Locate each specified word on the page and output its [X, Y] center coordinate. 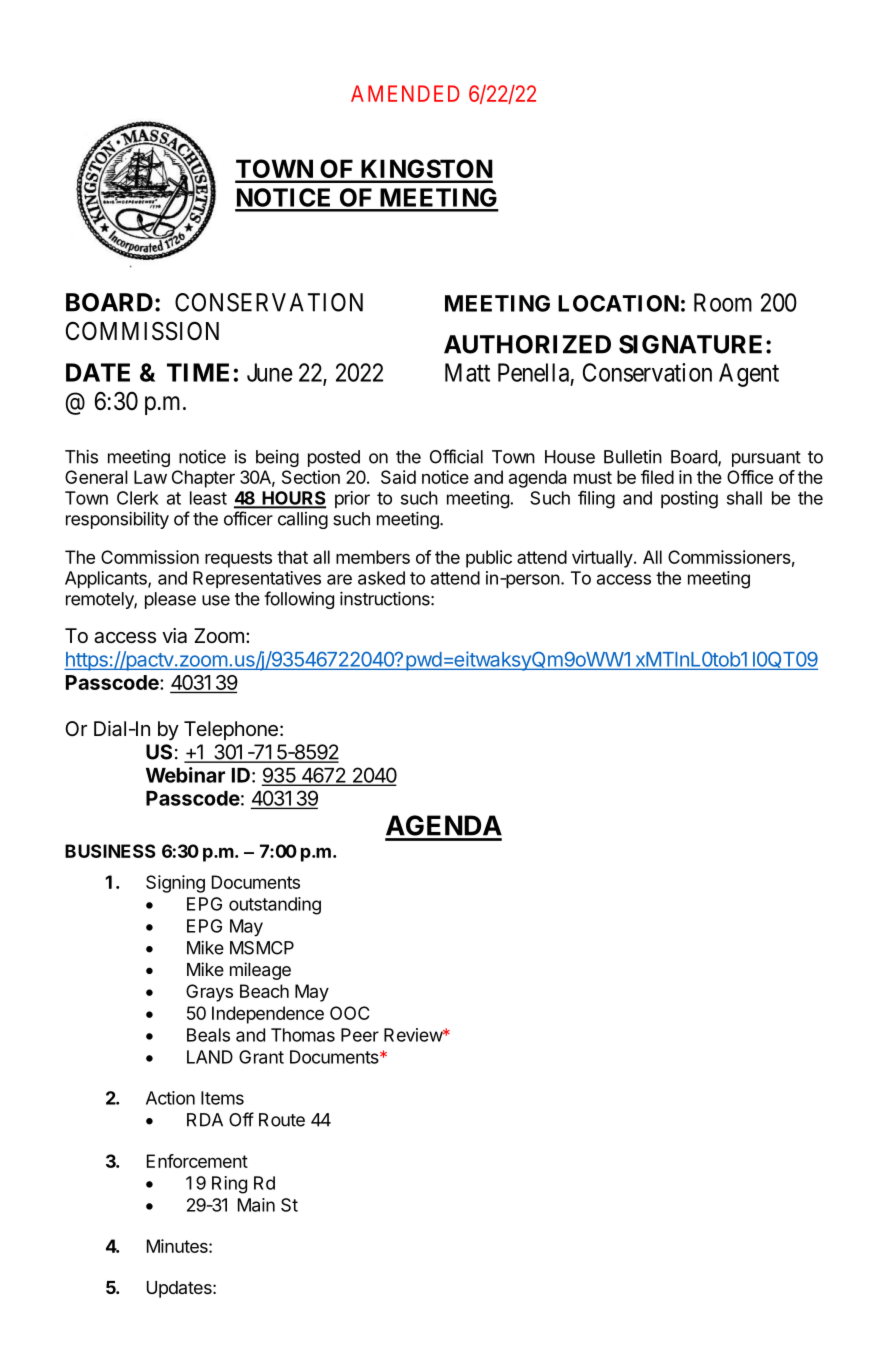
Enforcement [197, 1161]
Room [723, 302]
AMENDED [405, 93]
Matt [467, 372]
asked [381, 578]
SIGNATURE [690, 344]
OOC [350, 1013]
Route [282, 1120]
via [174, 636]
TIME [198, 372]
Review [414, 1035]
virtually [602, 559]
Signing [175, 884]
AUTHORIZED [527, 344]
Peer [360, 1035]
